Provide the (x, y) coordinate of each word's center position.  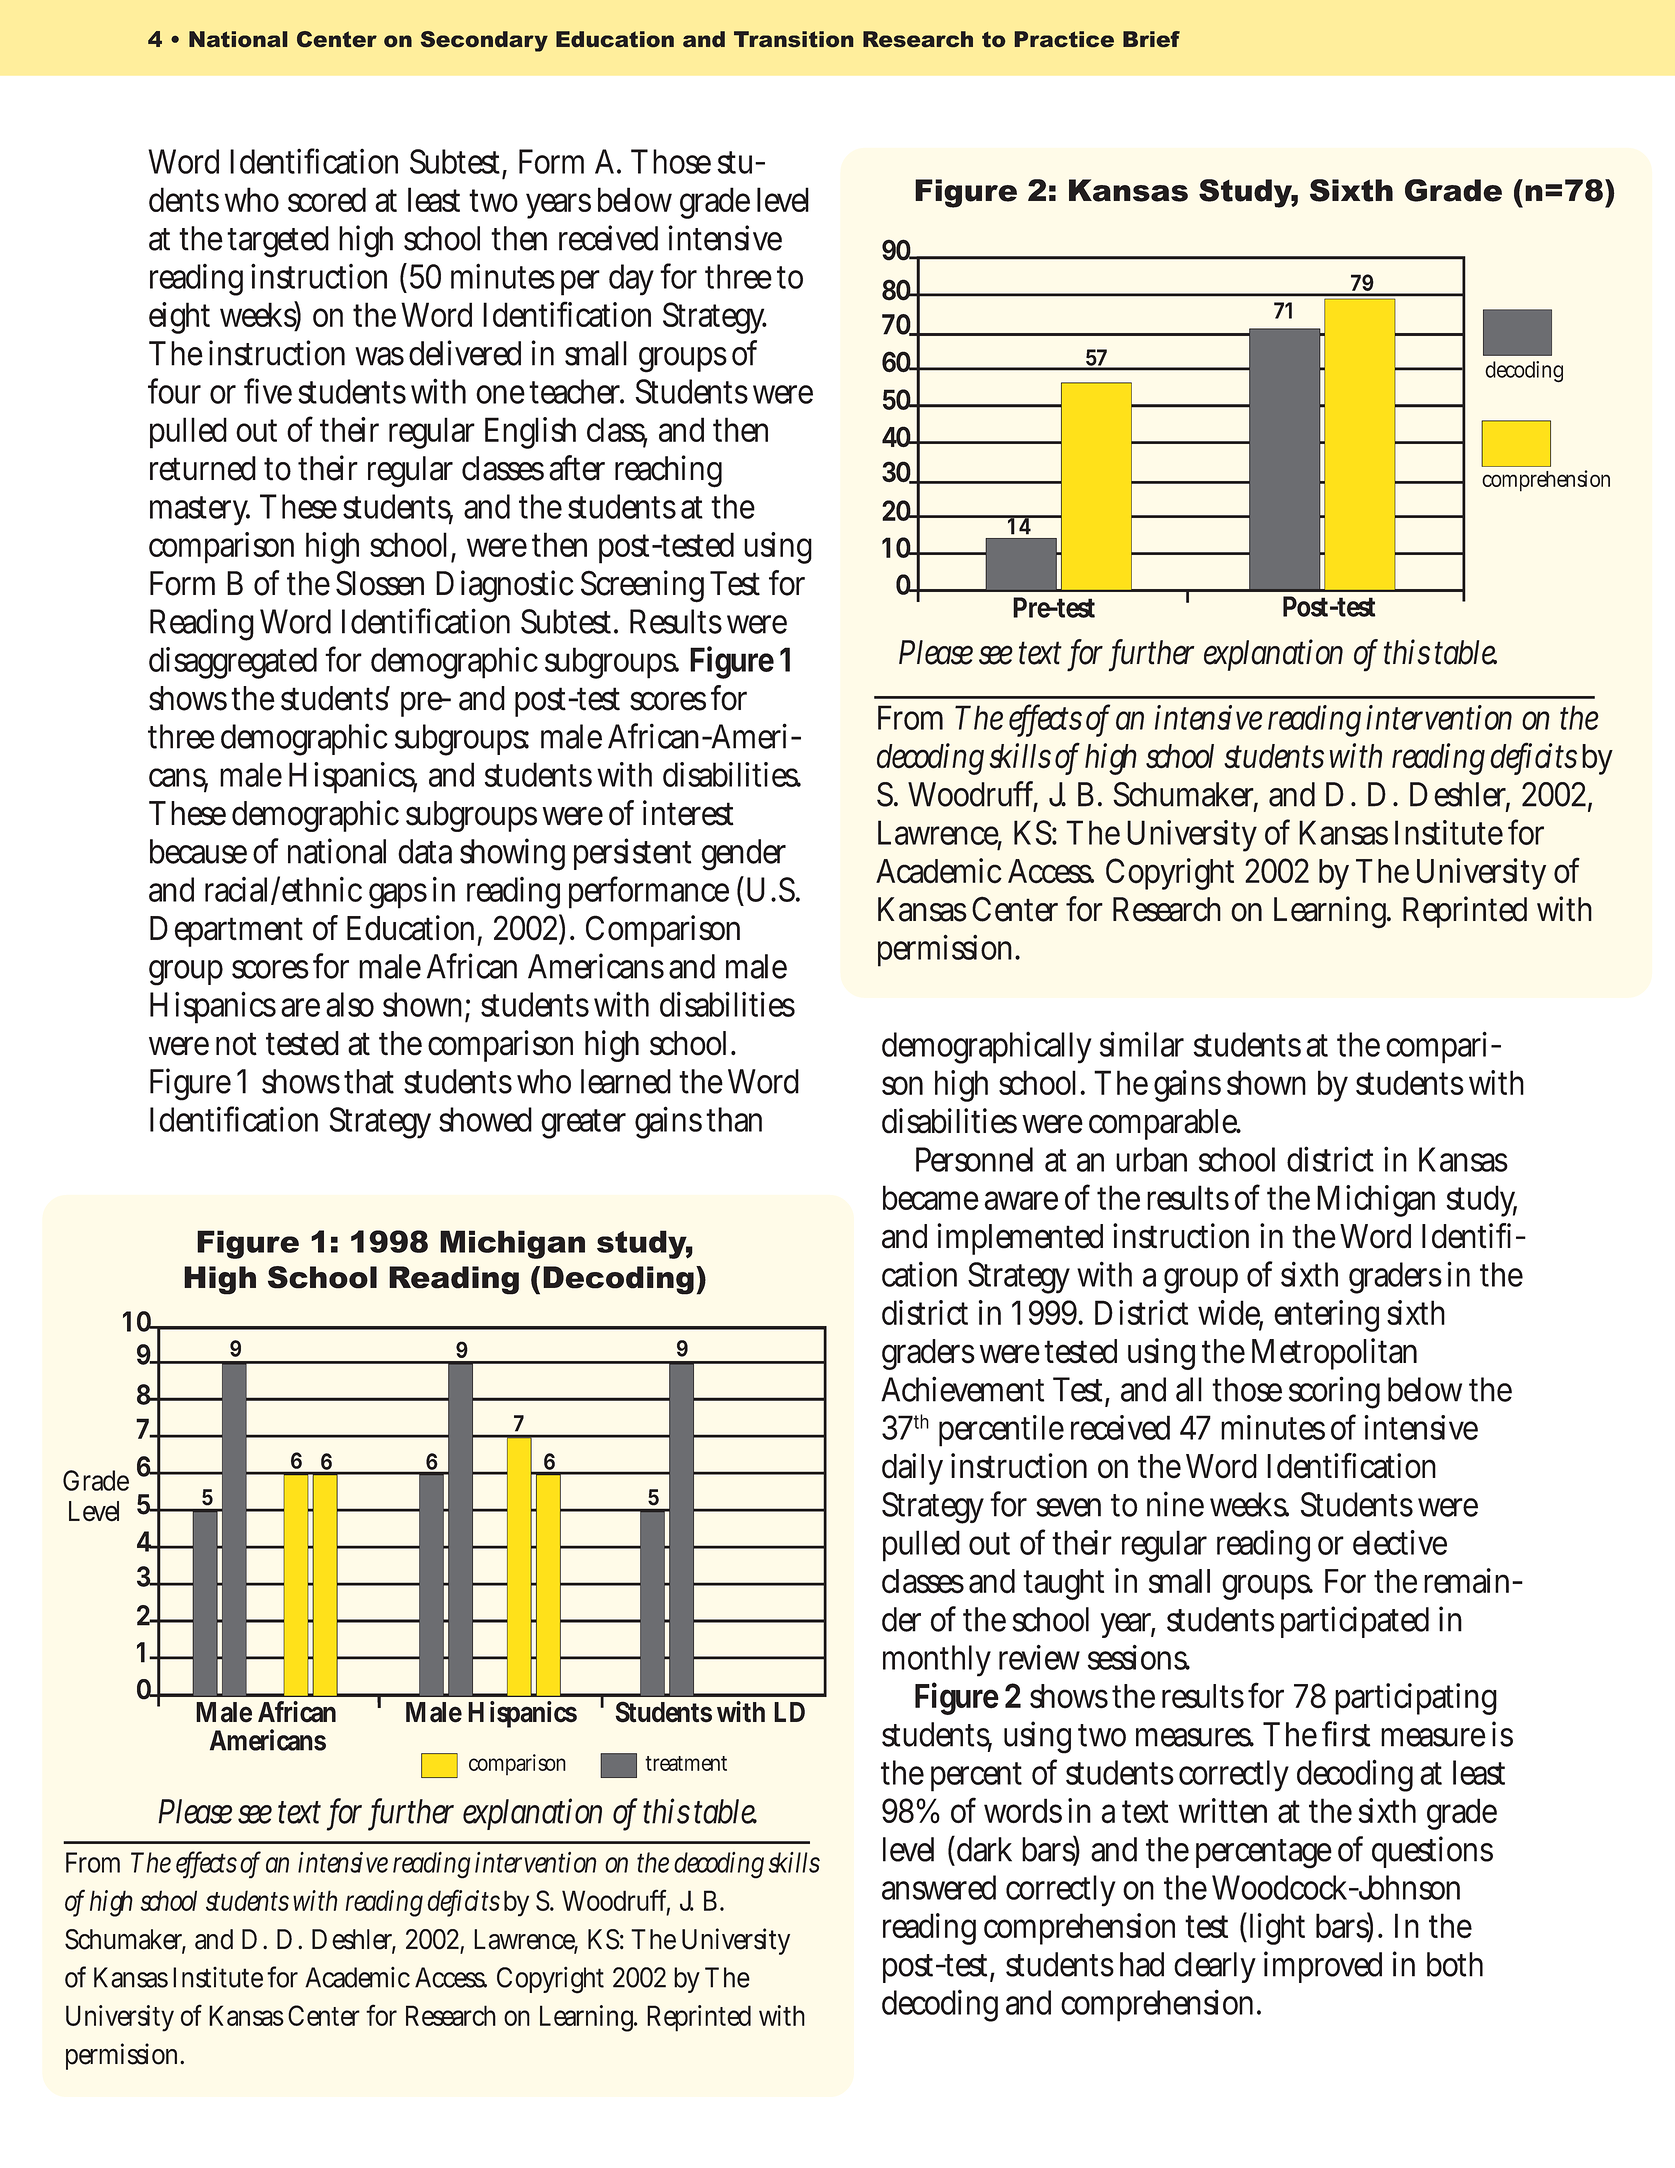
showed (485, 1119)
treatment (686, 1763)
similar (1142, 1044)
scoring (1334, 1392)
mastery (200, 511)
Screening (642, 586)
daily (912, 1469)
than (734, 1119)
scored (327, 199)
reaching (668, 471)
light (1275, 1928)
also (350, 1004)
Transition (794, 39)
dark (984, 1849)
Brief (1151, 39)
